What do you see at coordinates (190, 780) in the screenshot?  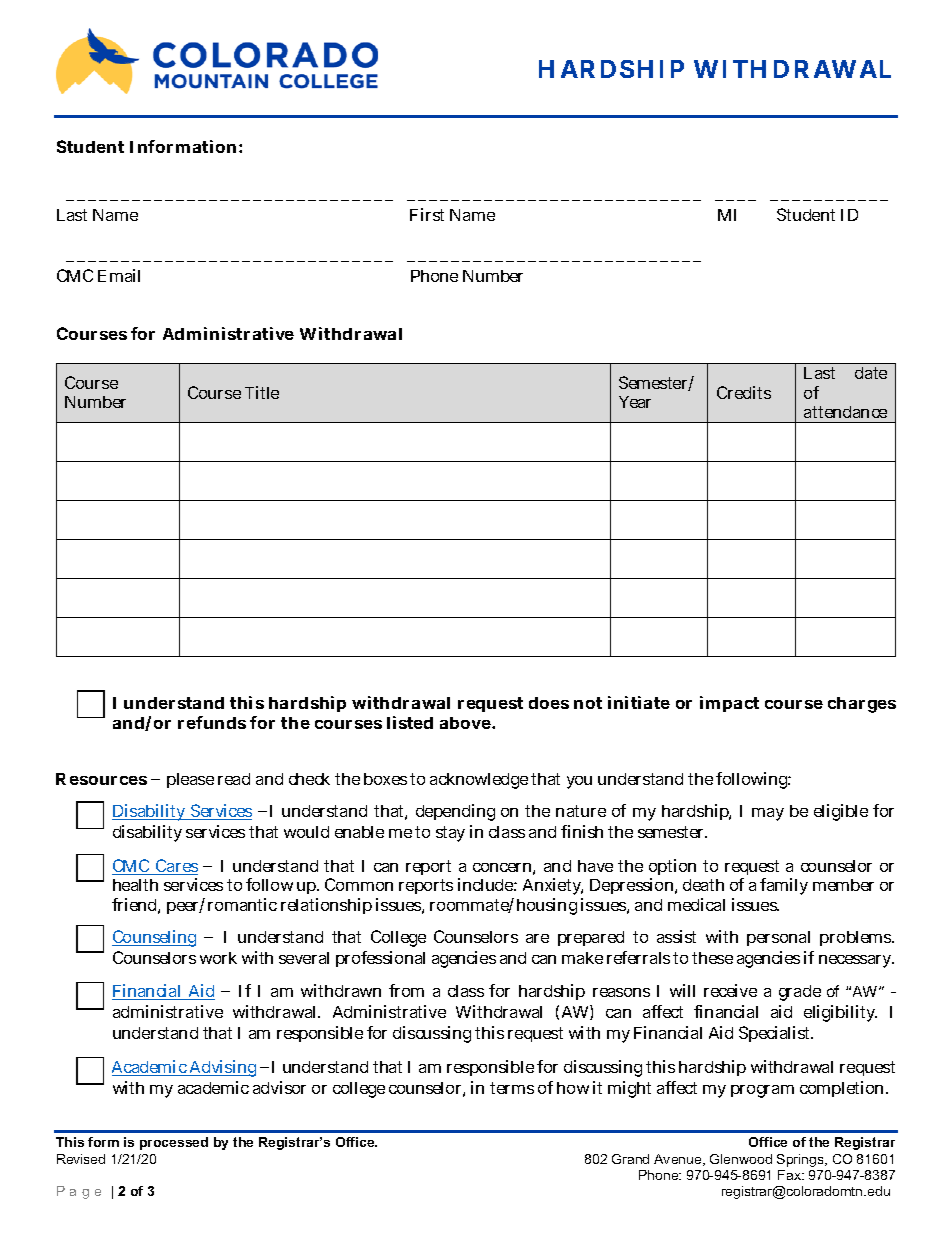 I see `please` at bounding box center [190, 780].
